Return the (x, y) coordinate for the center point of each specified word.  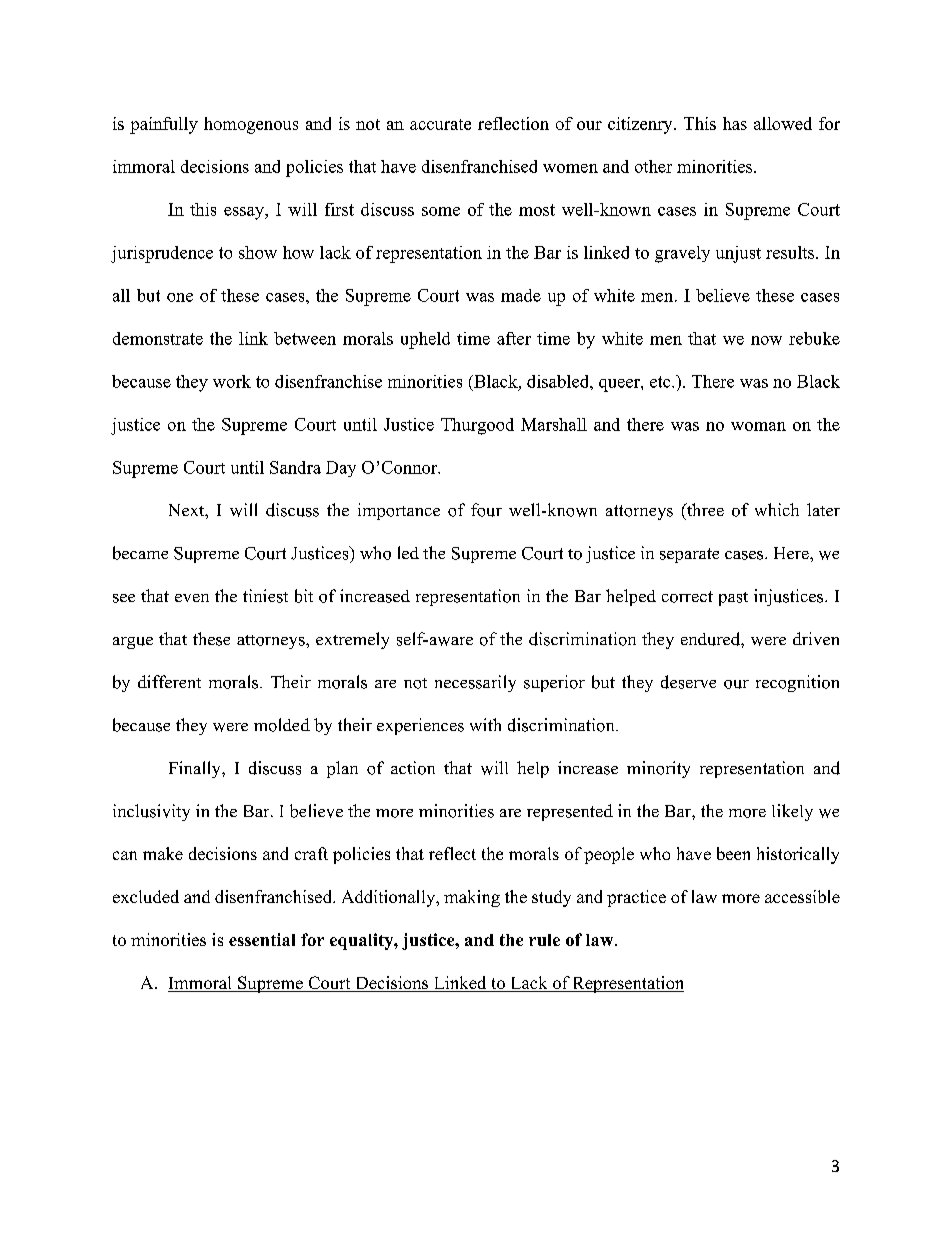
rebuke (814, 338)
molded (282, 725)
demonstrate (158, 338)
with (485, 724)
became (140, 553)
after (514, 338)
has (735, 123)
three (704, 509)
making (472, 898)
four (486, 510)
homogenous (251, 125)
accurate (440, 124)
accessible (802, 896)
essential (262, 939)
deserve (688, 682)
